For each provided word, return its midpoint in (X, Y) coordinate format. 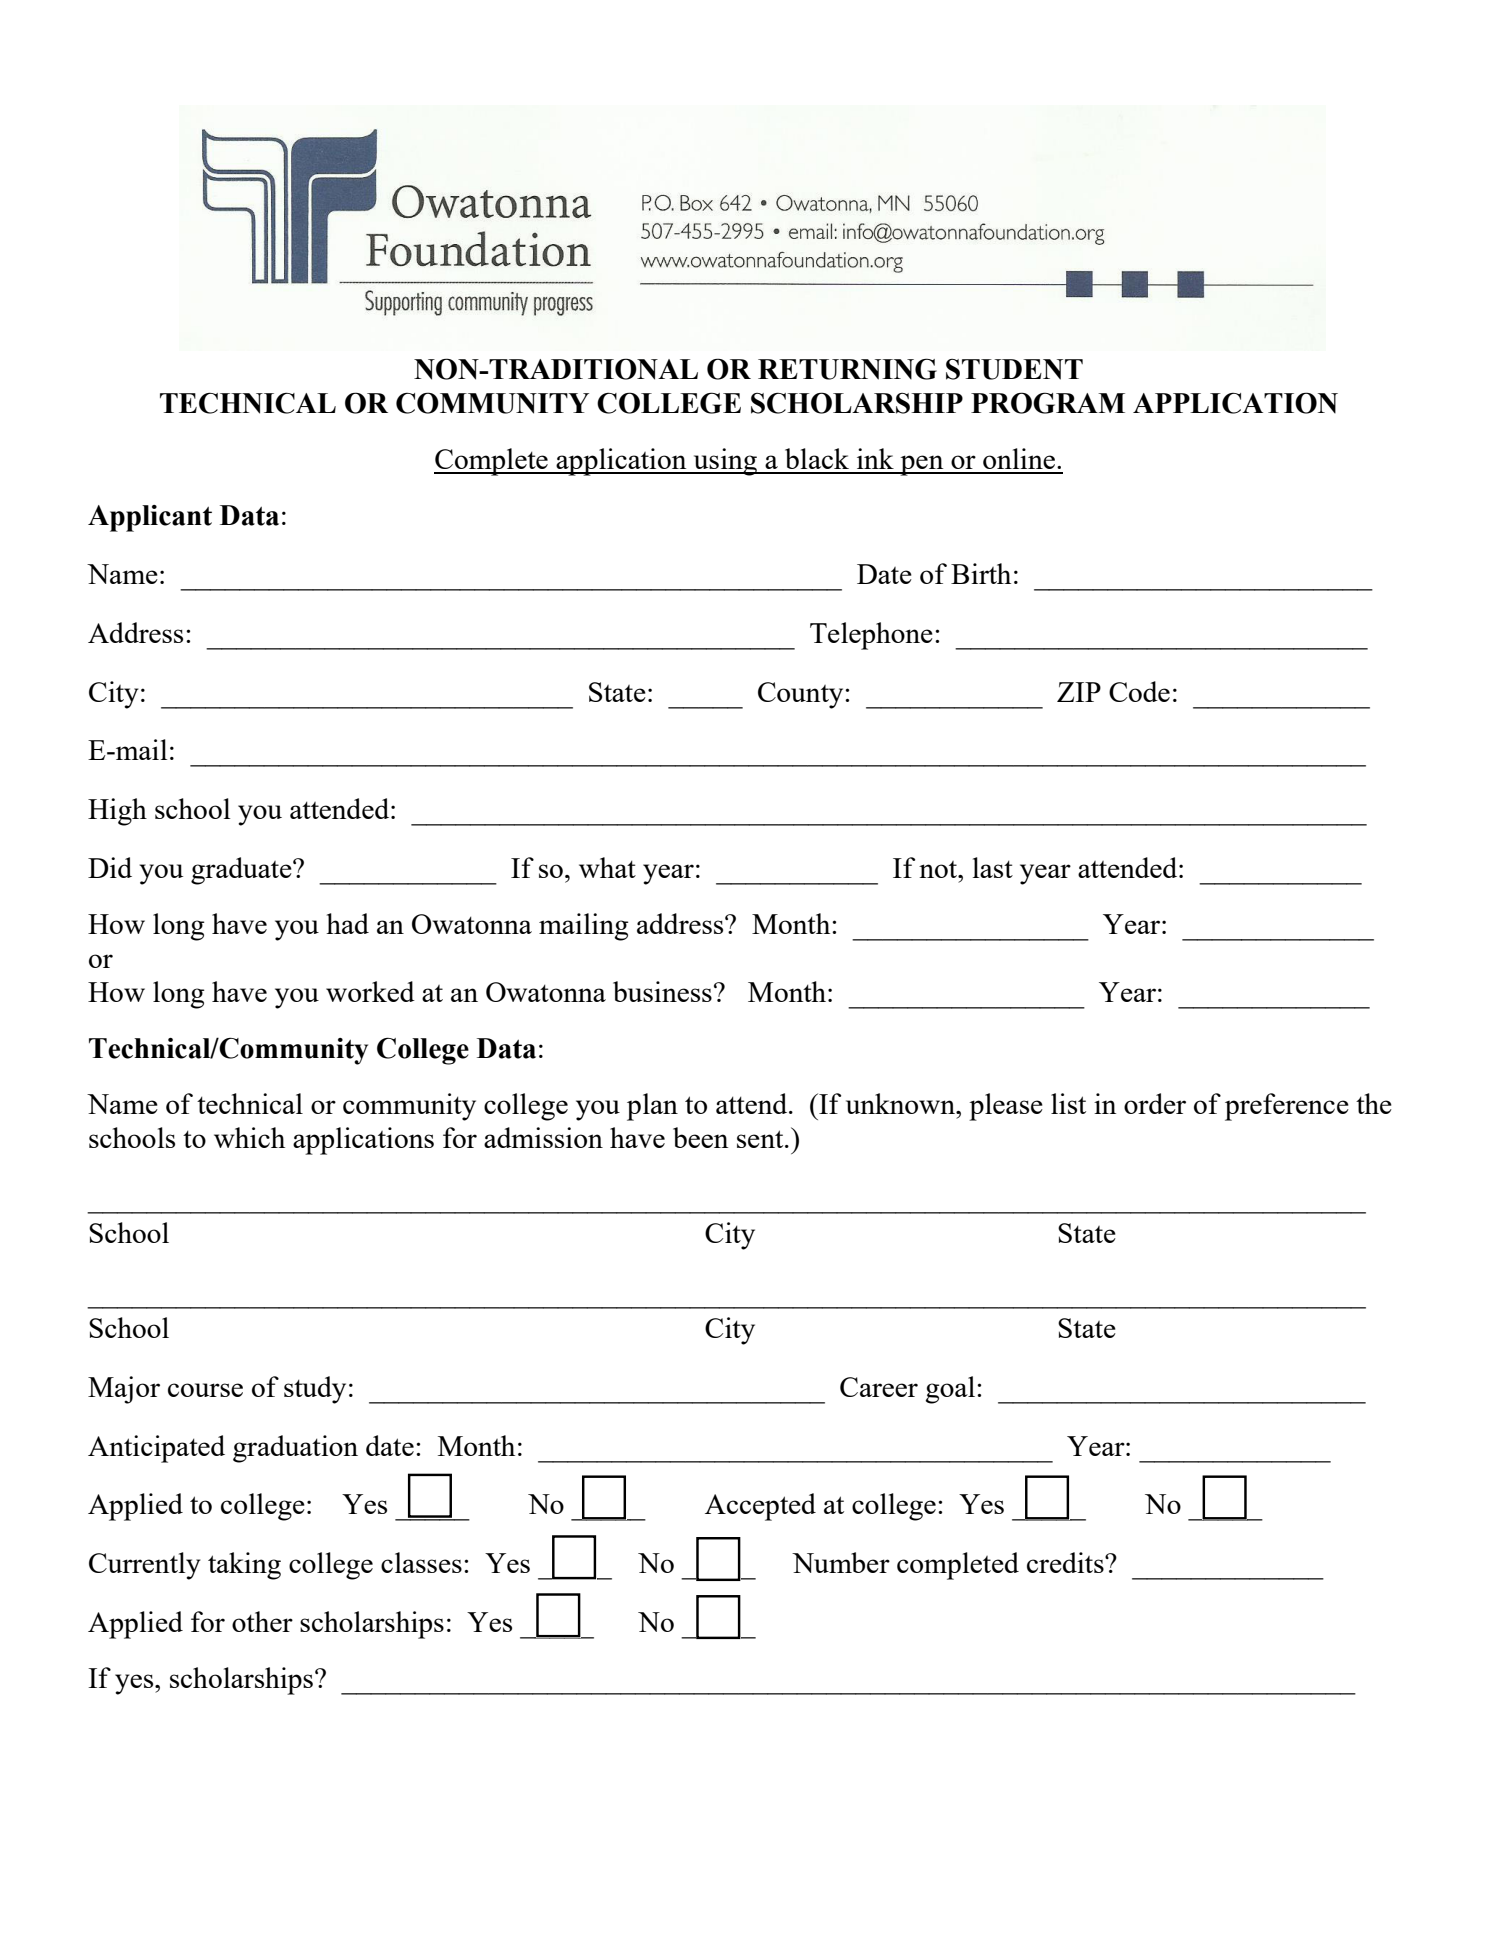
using (725, 462)
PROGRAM (1048, 403)
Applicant (150, 518)
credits (1066, 1562)
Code (1139, 691)
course (205, 1390)
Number (841, 1562)
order (1155, 1103)
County (802, 695)
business (662, 991)
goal (950, 1390)
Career (879, 1387)
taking (244, 1566)
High (117, 812)
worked (370, 991)
